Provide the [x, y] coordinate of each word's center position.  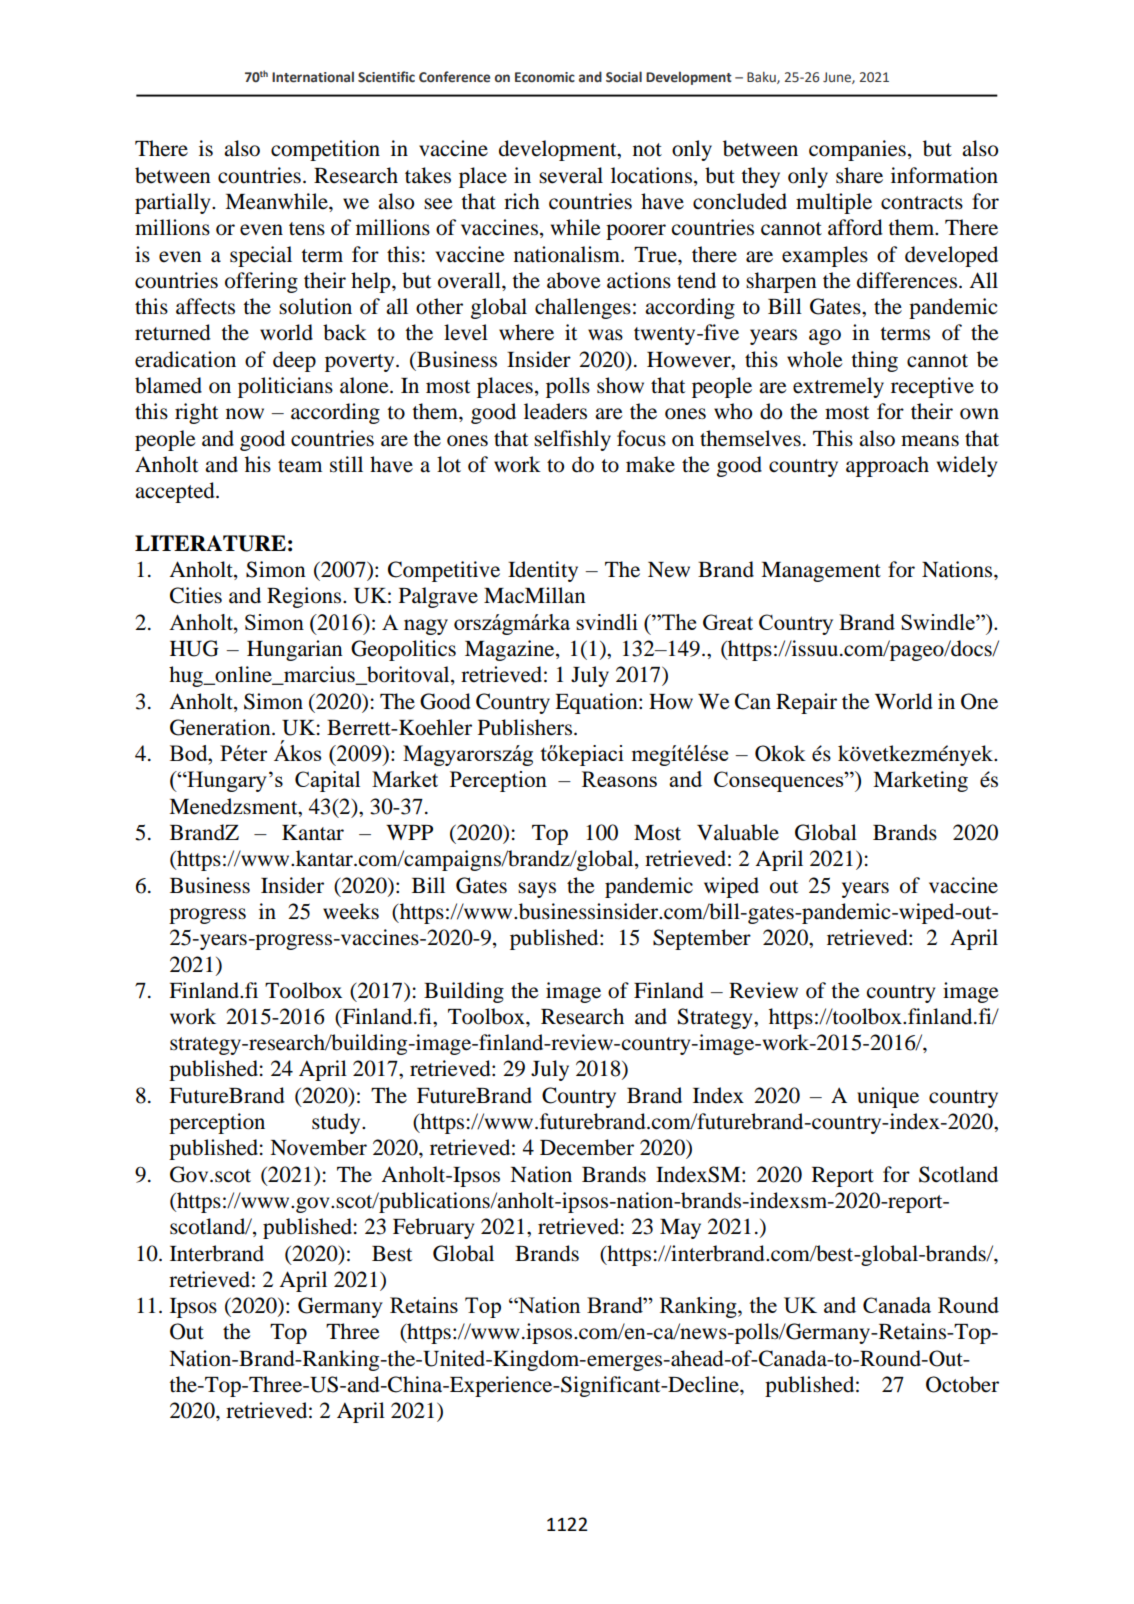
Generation [221, 727]
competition [325, 150]
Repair [806, 703]
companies [857, 150]
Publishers [525, 727]
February [433, 1228]
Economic [545, 77]
